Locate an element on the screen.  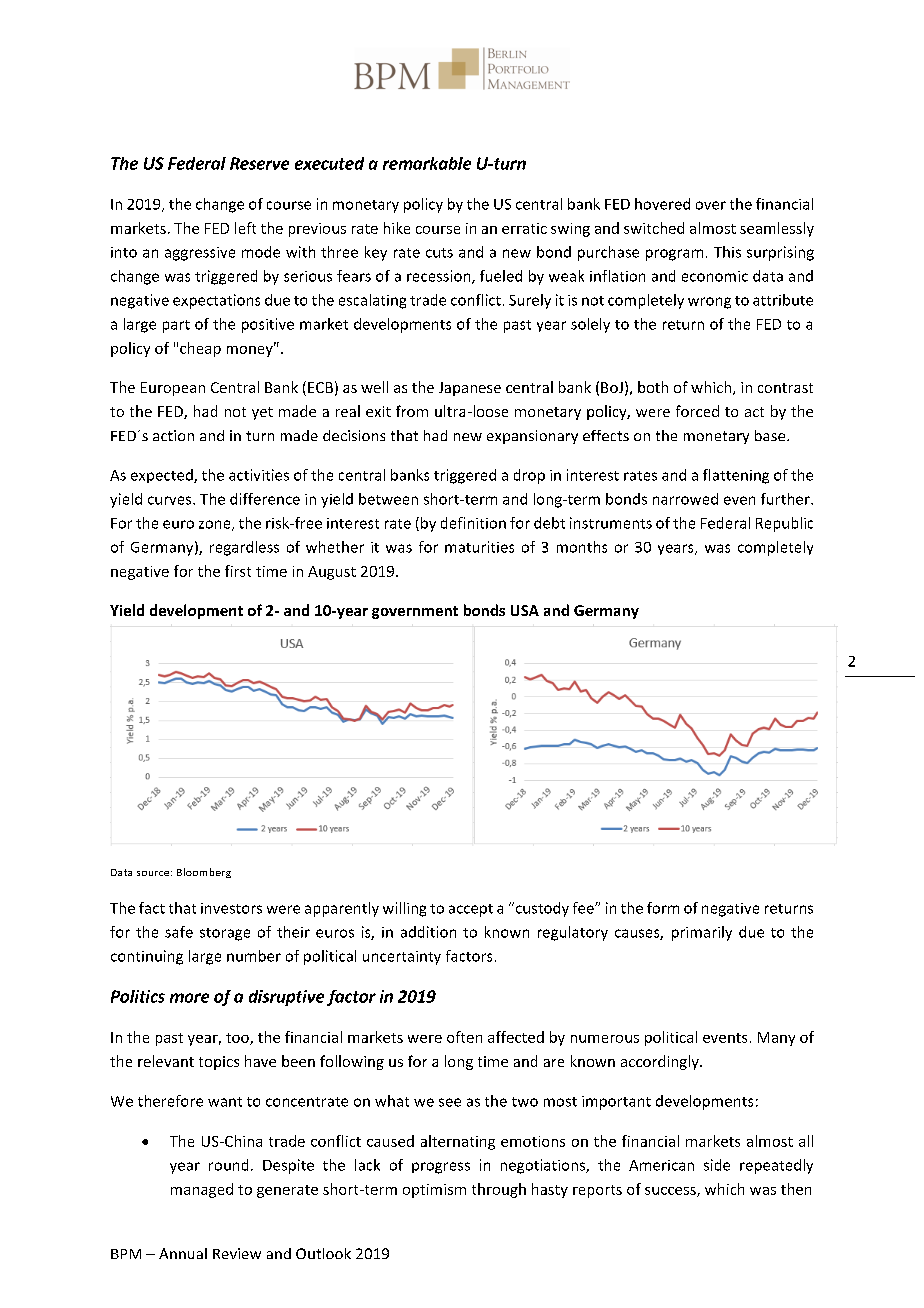
remarkable is located at coordinates (427, 163).
